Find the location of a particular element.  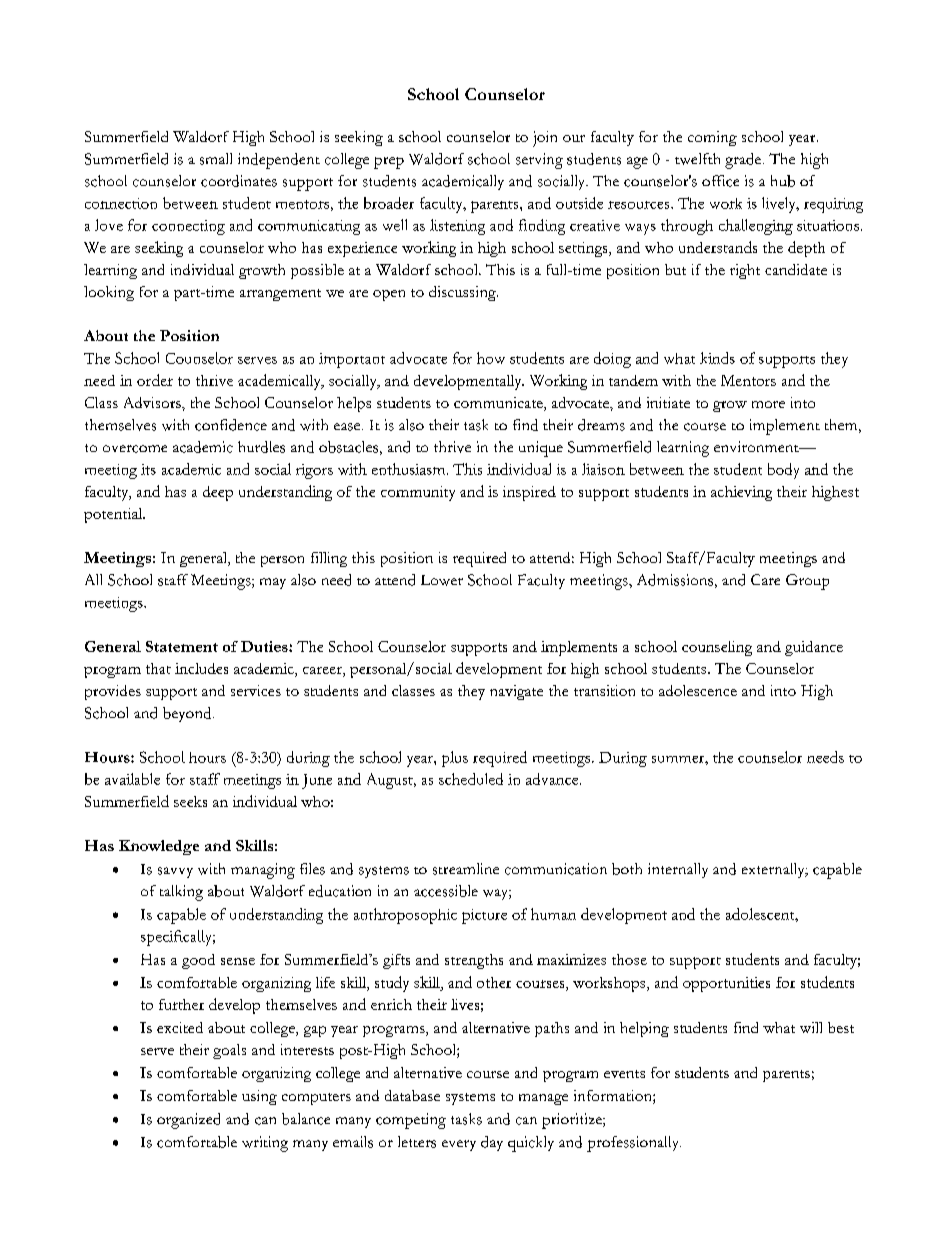

scheduled is located at coordinates (471, 779).
